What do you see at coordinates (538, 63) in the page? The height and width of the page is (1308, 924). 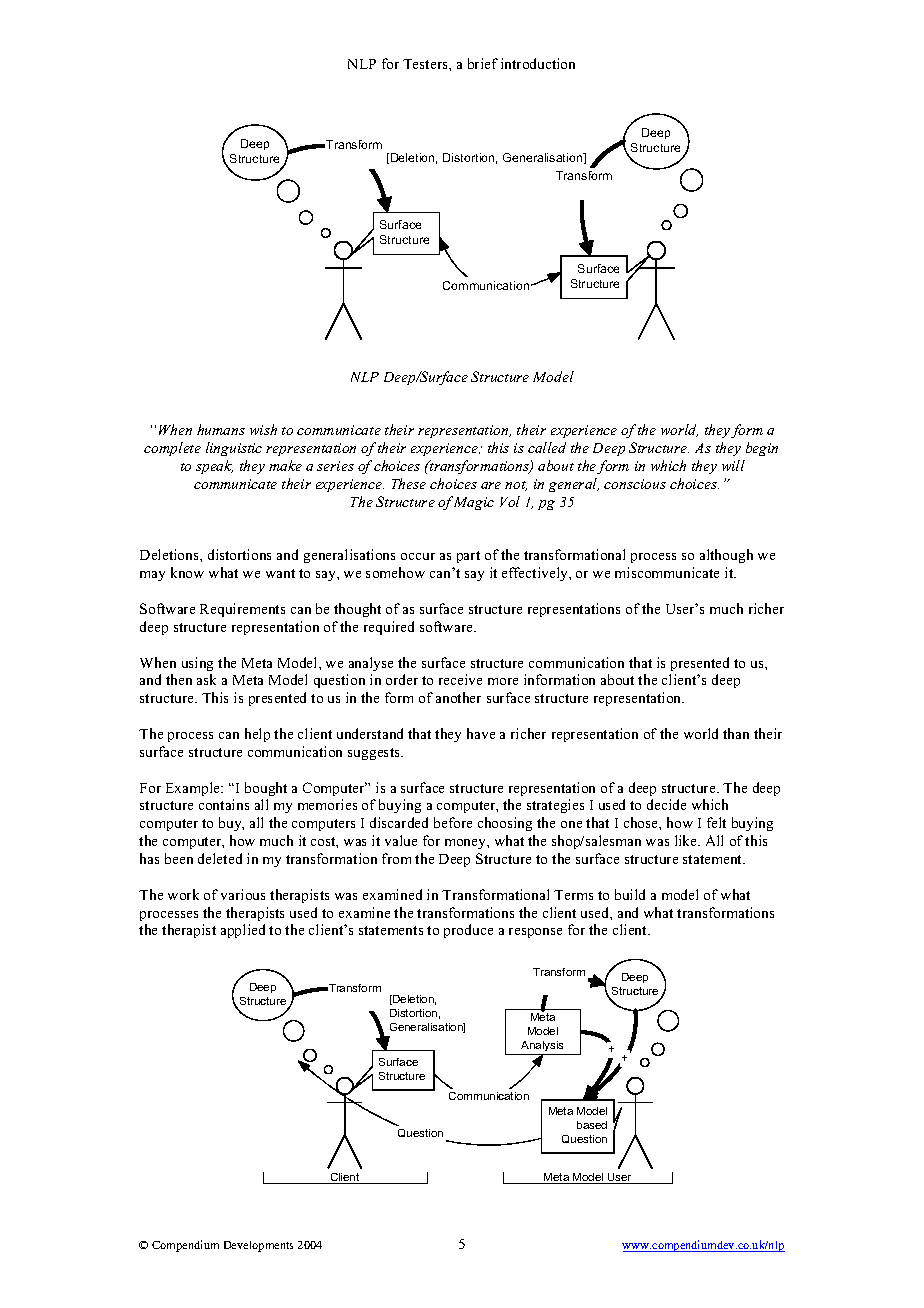 I see `introduction` at bounding box center [538, 63].
